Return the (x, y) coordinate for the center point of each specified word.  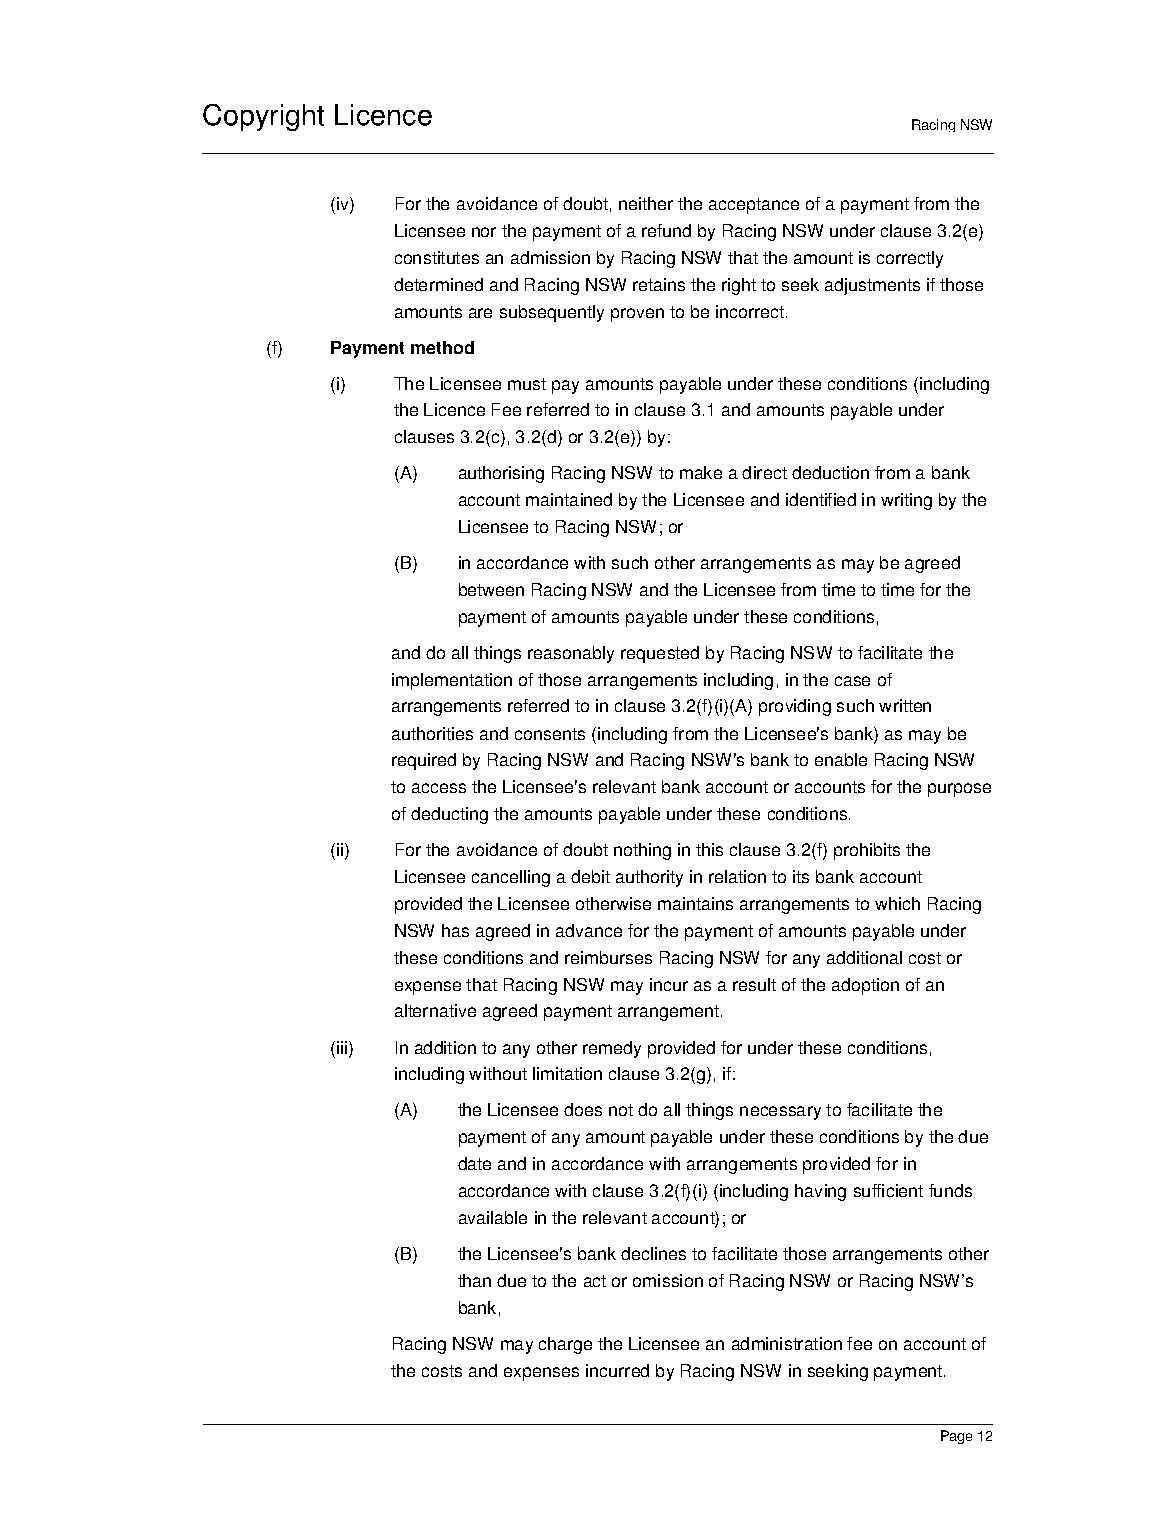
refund (666, 230)
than (474, 1280)
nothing (642, 851)
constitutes (437, 257)
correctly (910, 259)
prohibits (867, 851)
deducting (449, 815)
